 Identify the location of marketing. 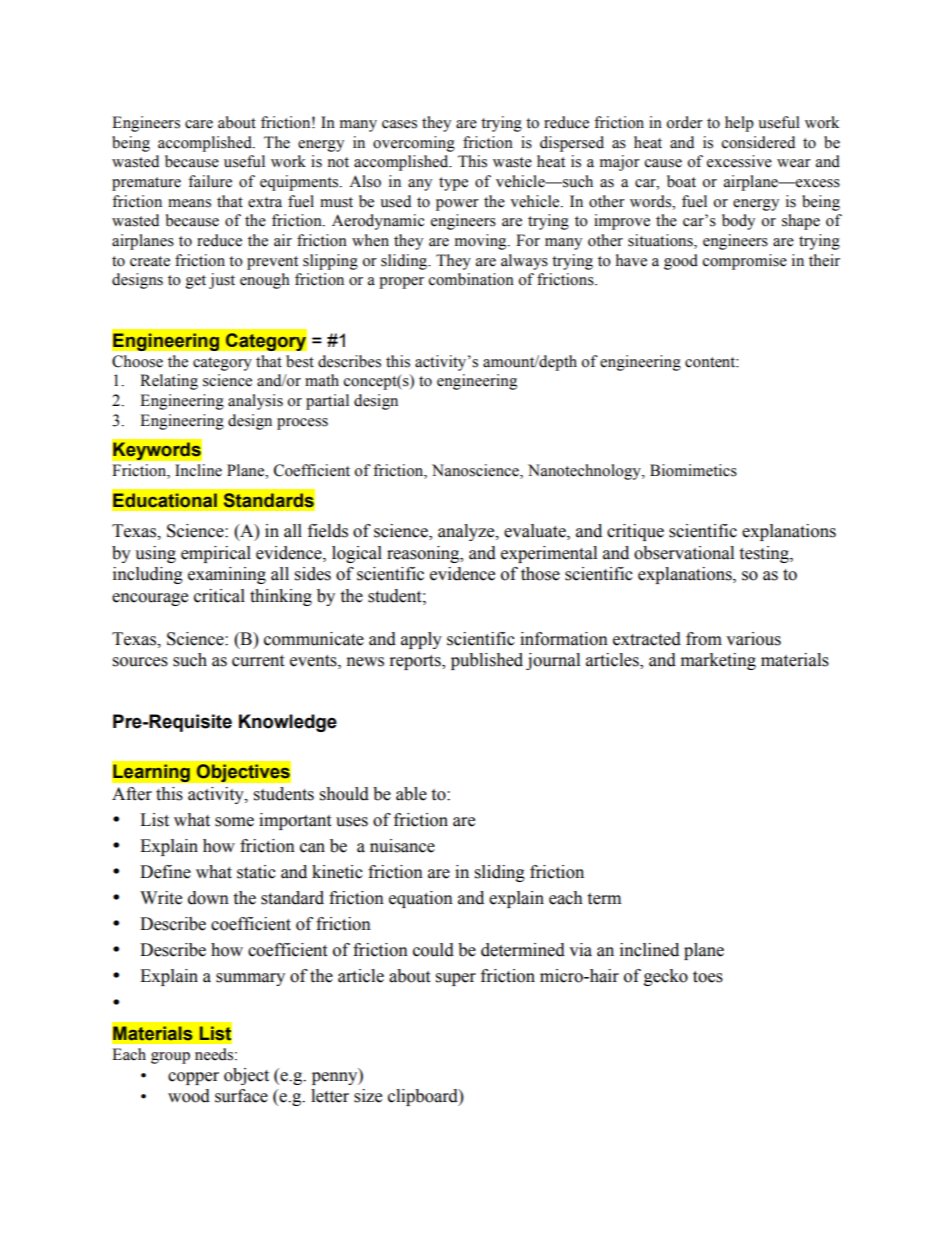
(718, 661).
